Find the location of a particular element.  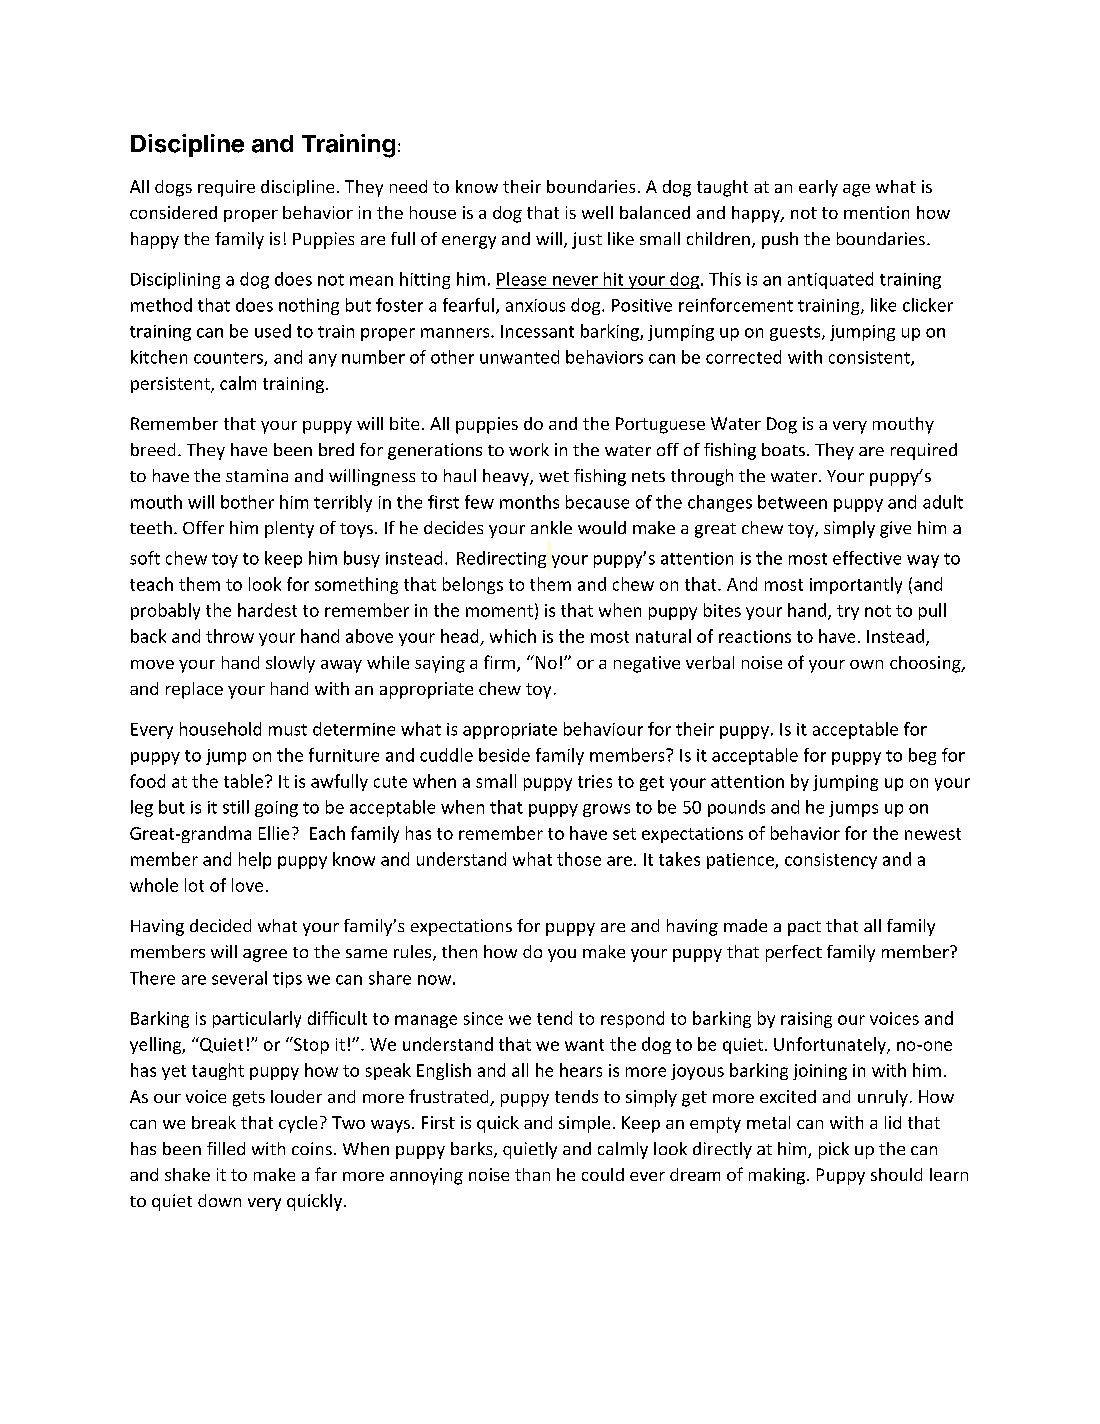

those is located at coordinates (579, 859).
